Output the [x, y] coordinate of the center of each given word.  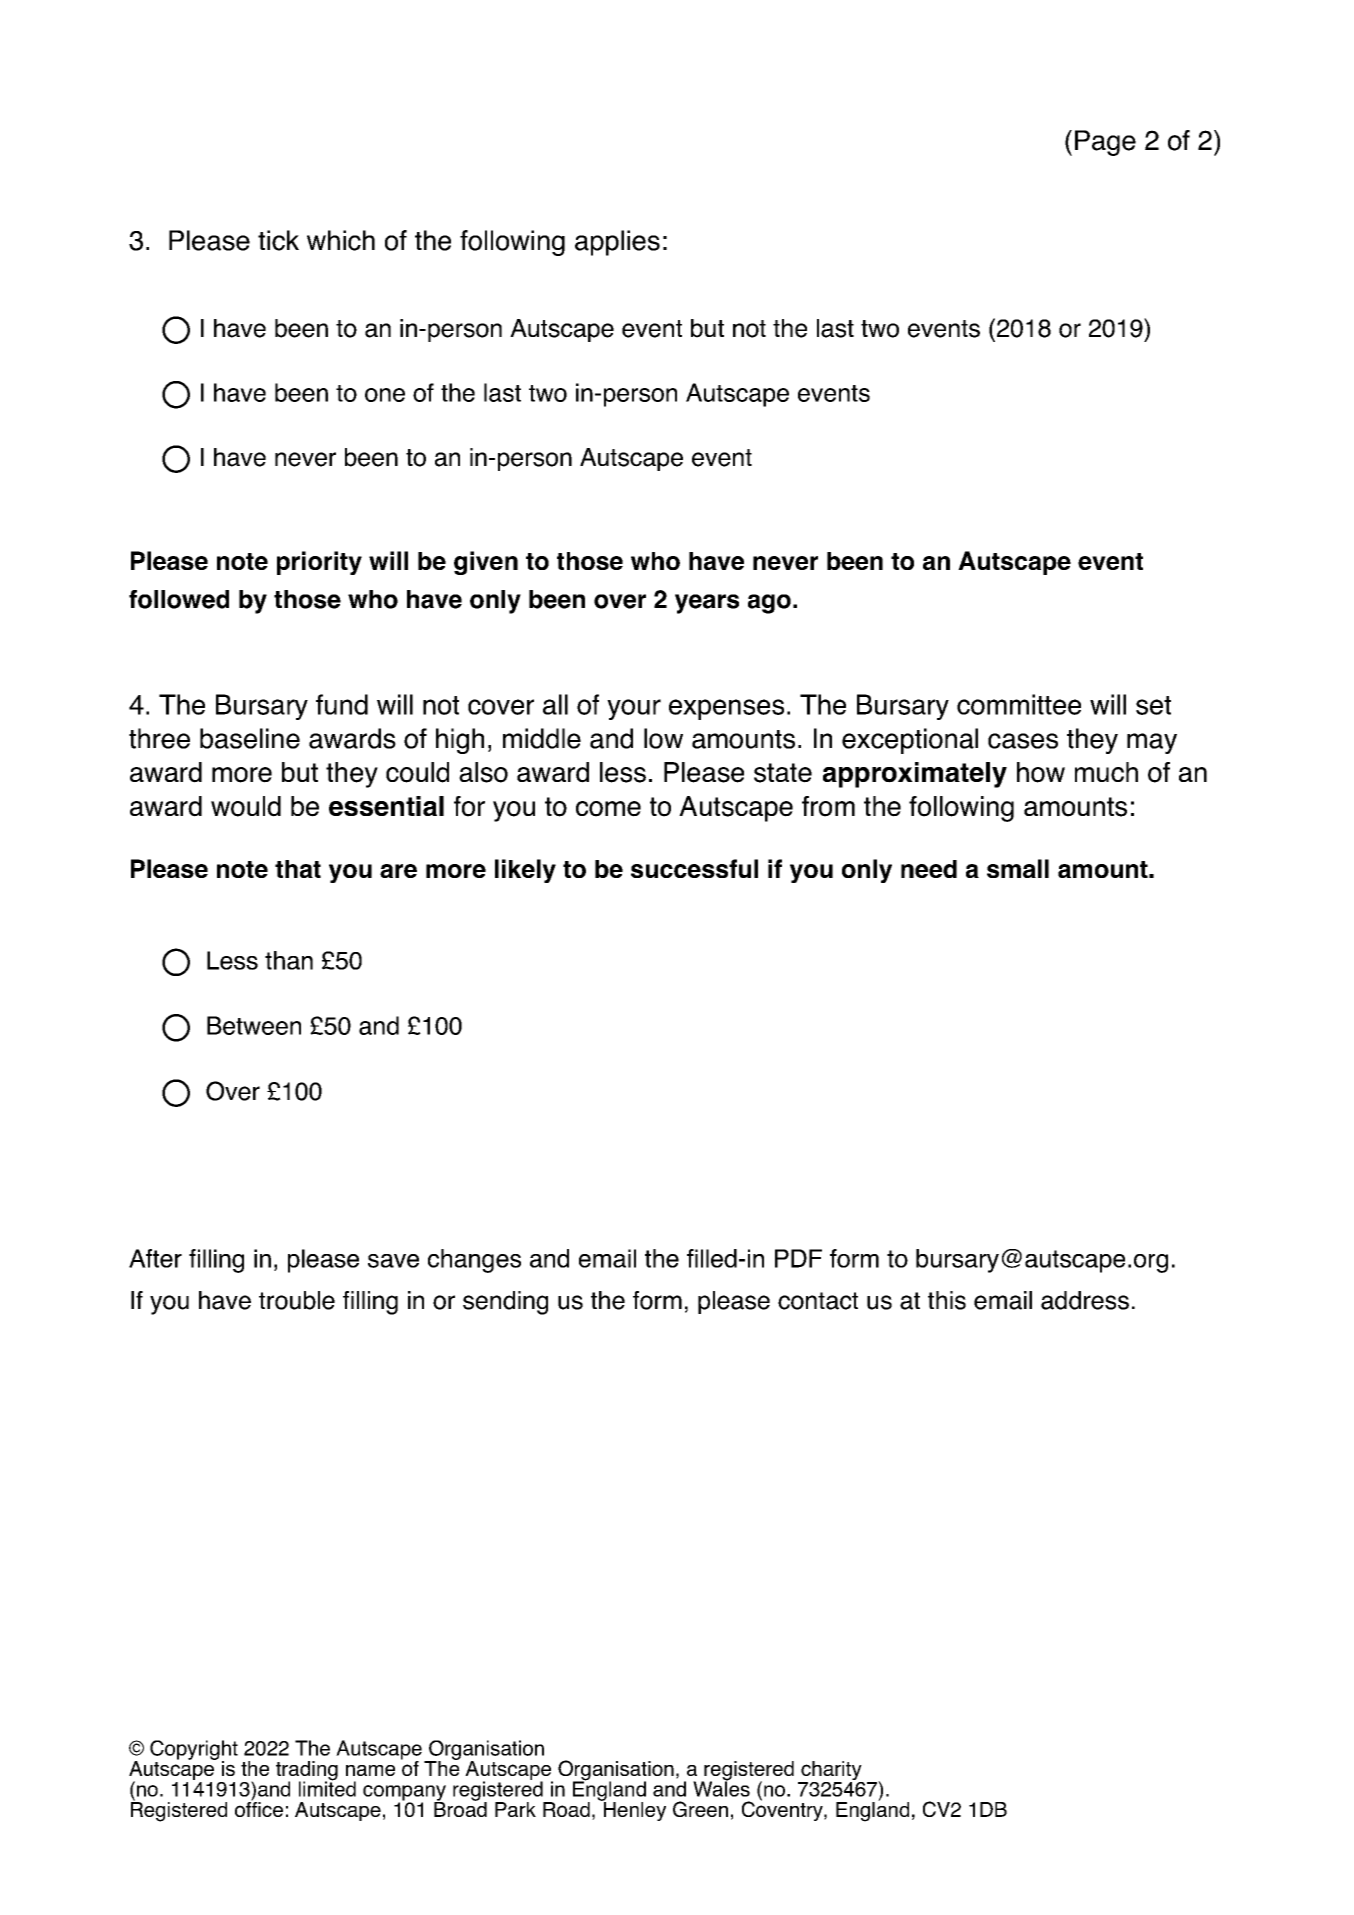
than [289, 960]
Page [1105, 143]
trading [307, 1772]
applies [617, 243]
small [1018, 868]
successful [694, 868]
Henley [633, 1810]
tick [278, 240]
